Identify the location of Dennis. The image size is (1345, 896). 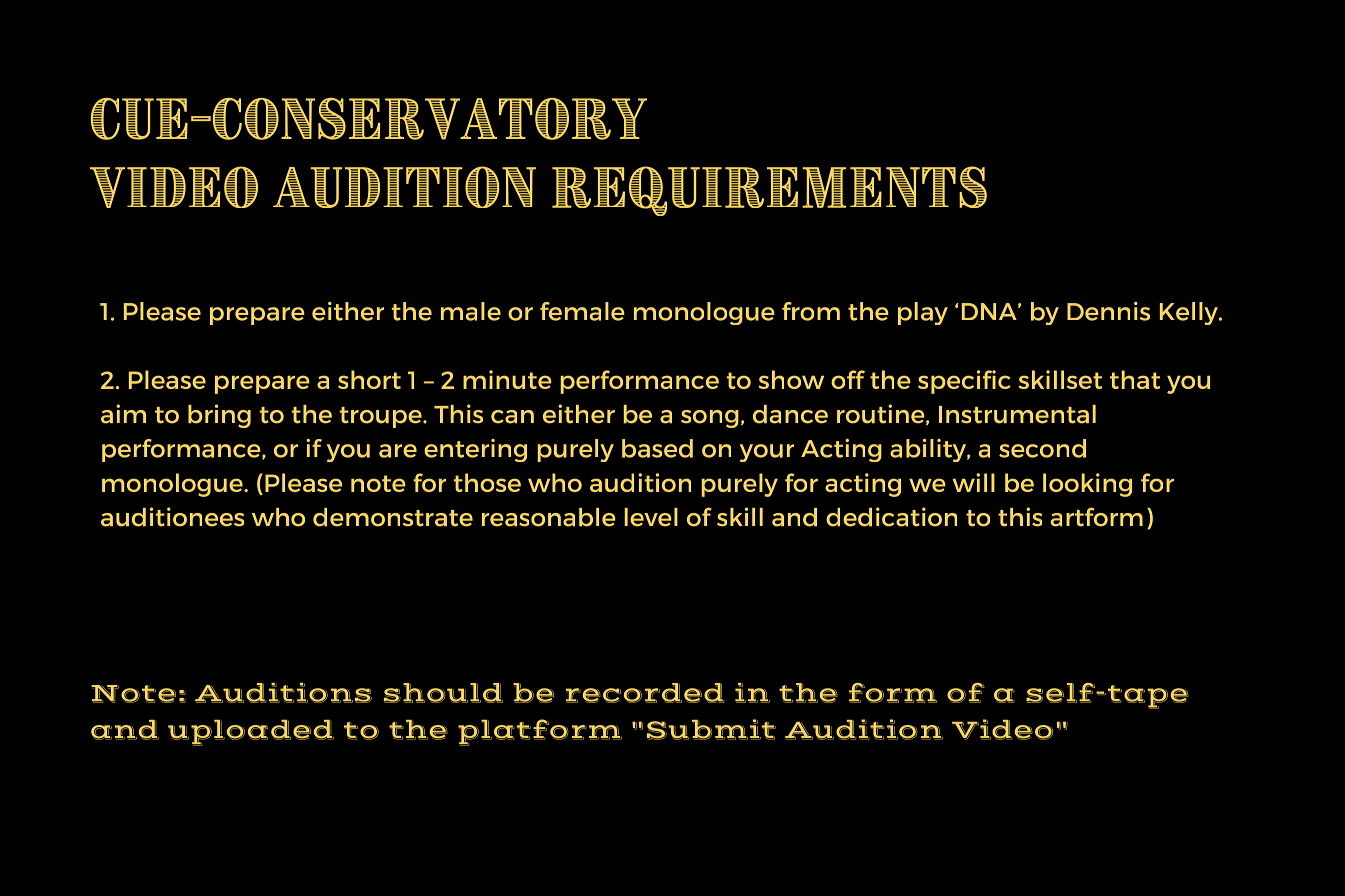
(1108, 311).
